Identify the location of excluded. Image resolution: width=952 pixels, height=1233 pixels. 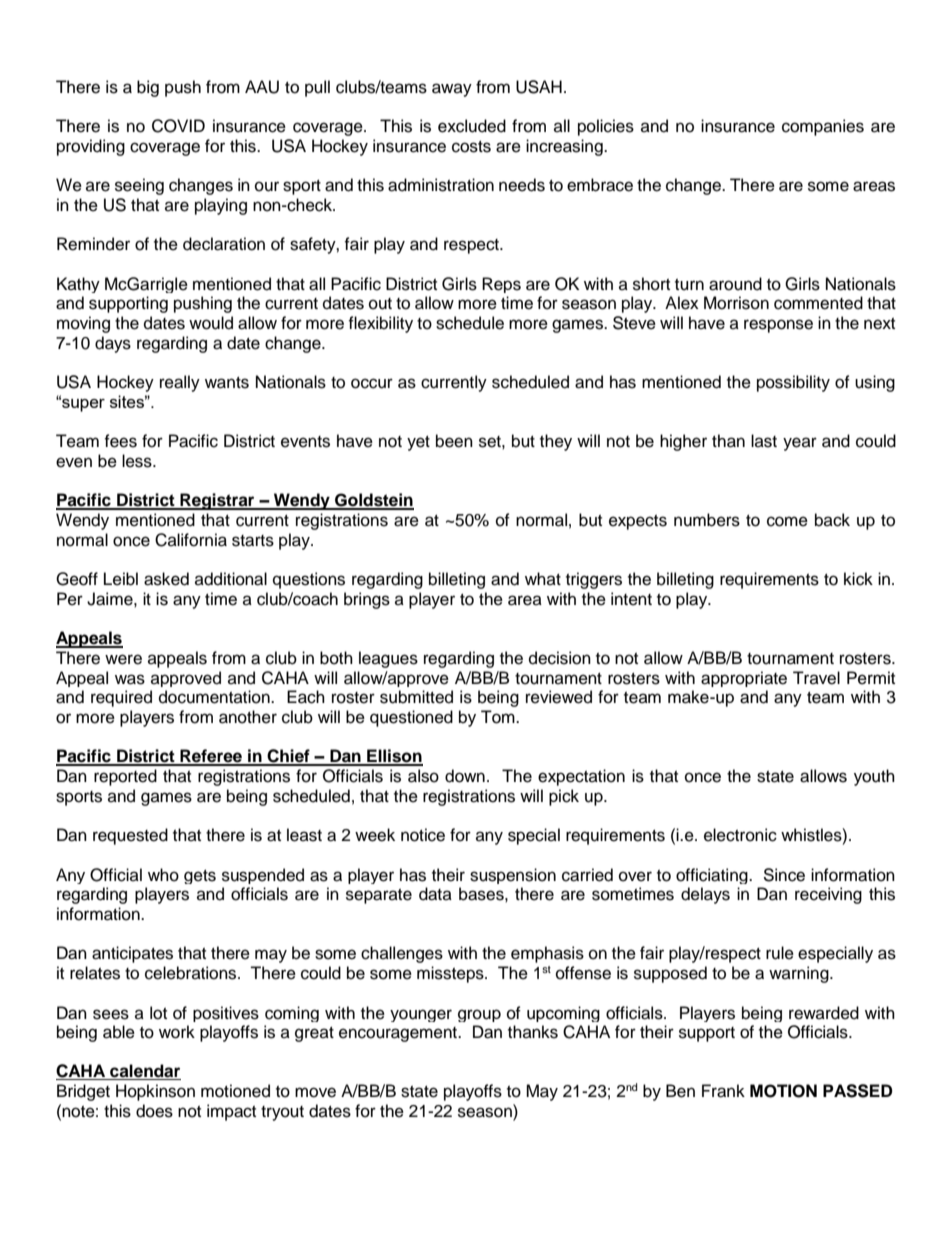
(472, 126).
